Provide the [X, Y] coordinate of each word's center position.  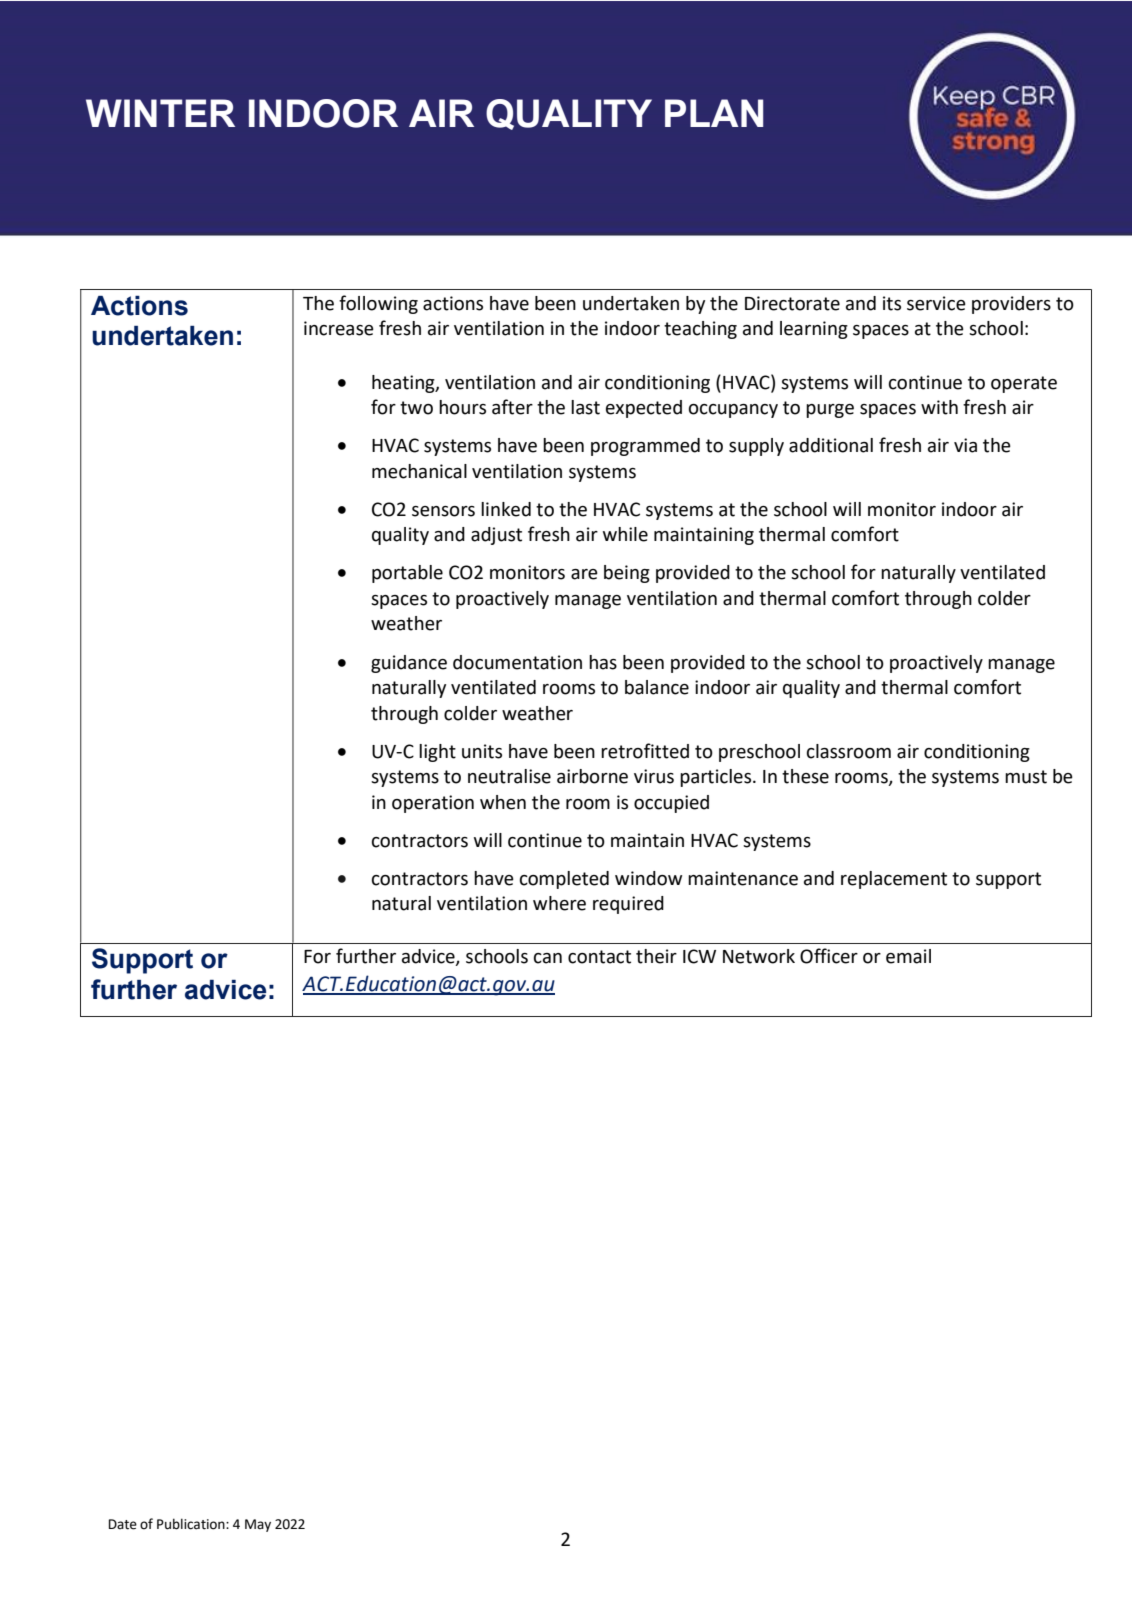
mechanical [419, 471]
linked [506, 509]
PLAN [714, 113]
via [965, 445]
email [908, 956]
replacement [894, 880]
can [548, 958]
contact [599, 957]
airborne [592, 776]
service [936, 303]
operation [433, 804]
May [258, 1525]
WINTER [160, 113]
